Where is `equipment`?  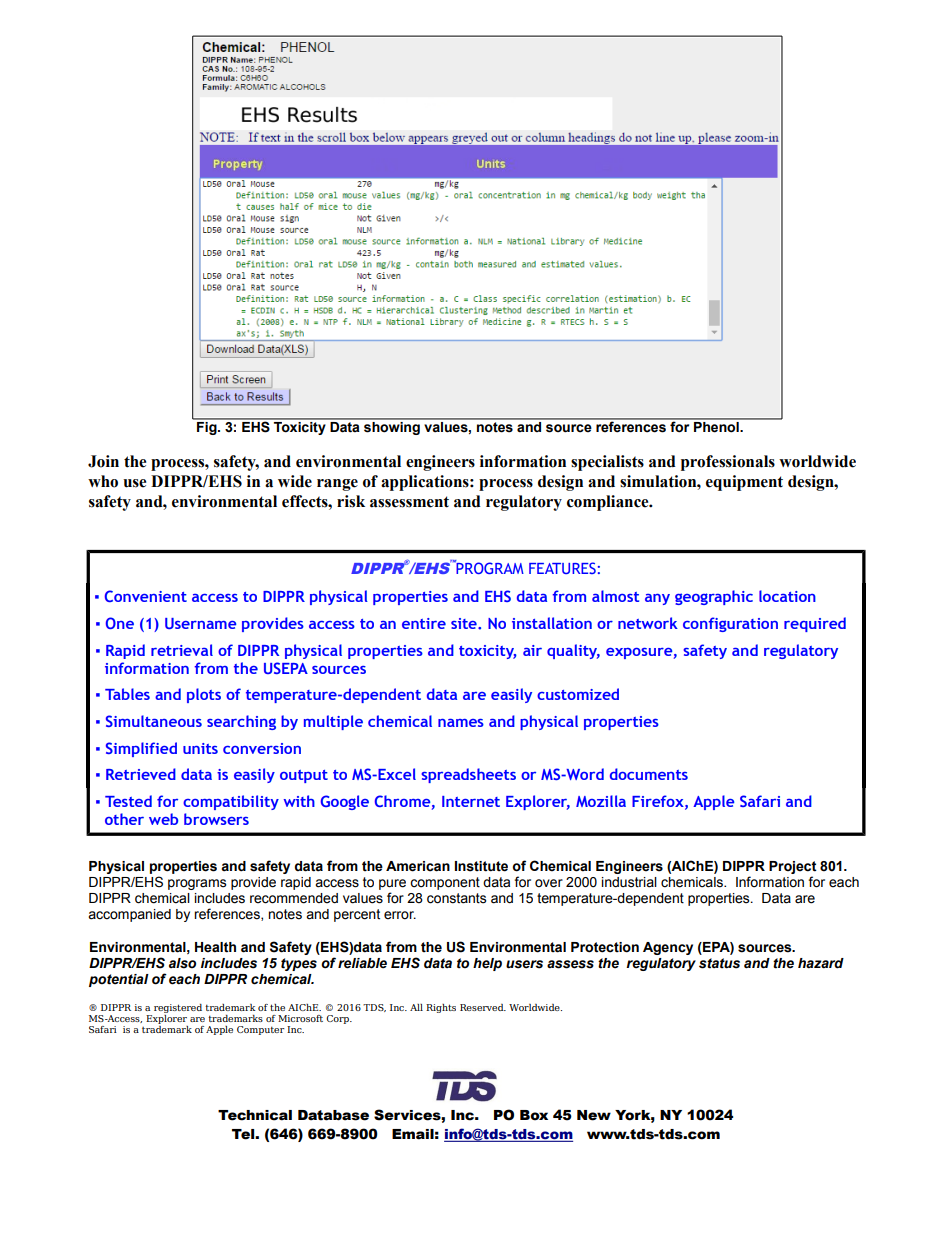 equipment is located at coordinates (744, 483).
